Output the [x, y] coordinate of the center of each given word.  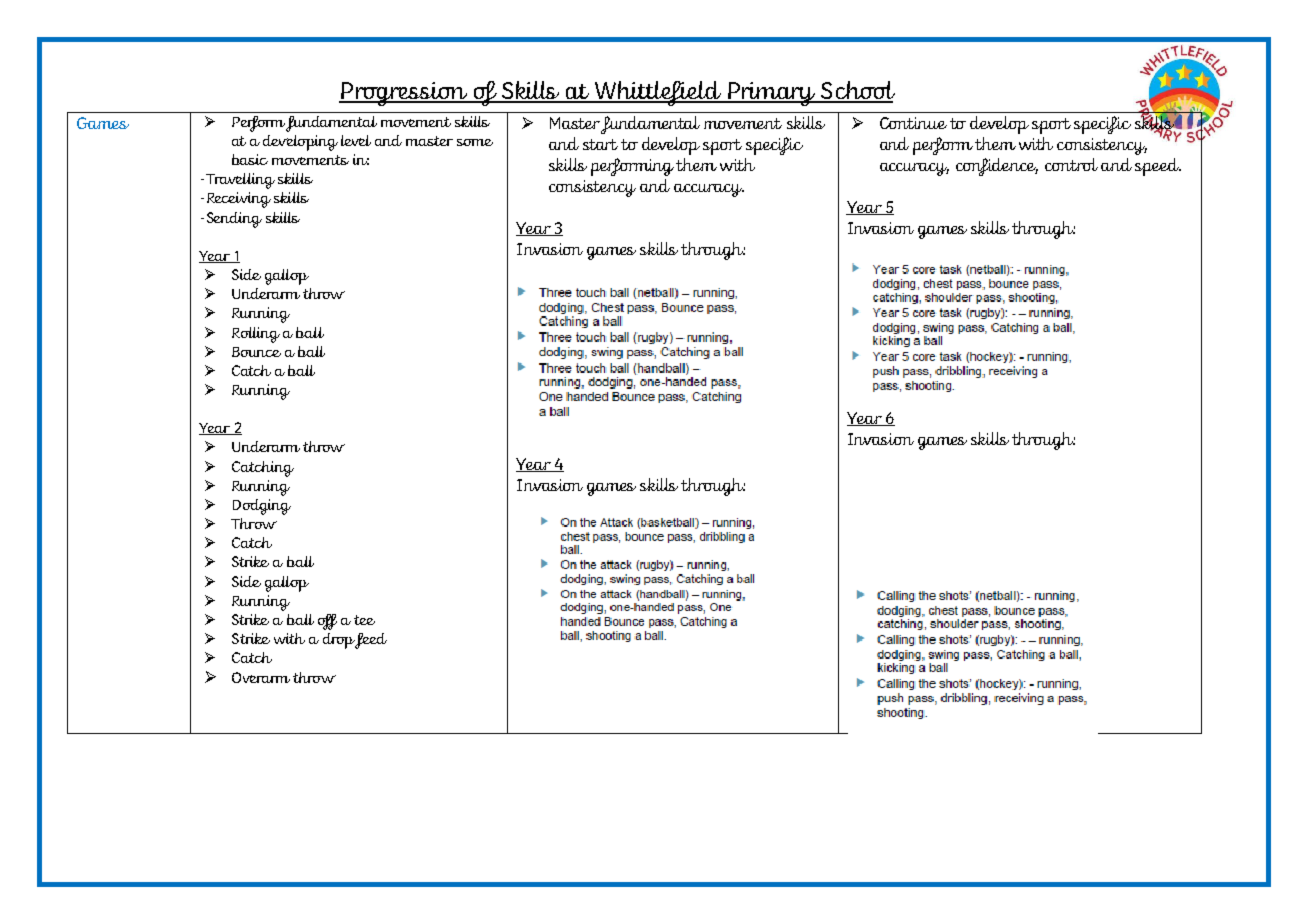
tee [364, 620]
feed [370, 641]
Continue [913, 123]
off [327, 622]
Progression [404, 94]
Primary [772, 94]
